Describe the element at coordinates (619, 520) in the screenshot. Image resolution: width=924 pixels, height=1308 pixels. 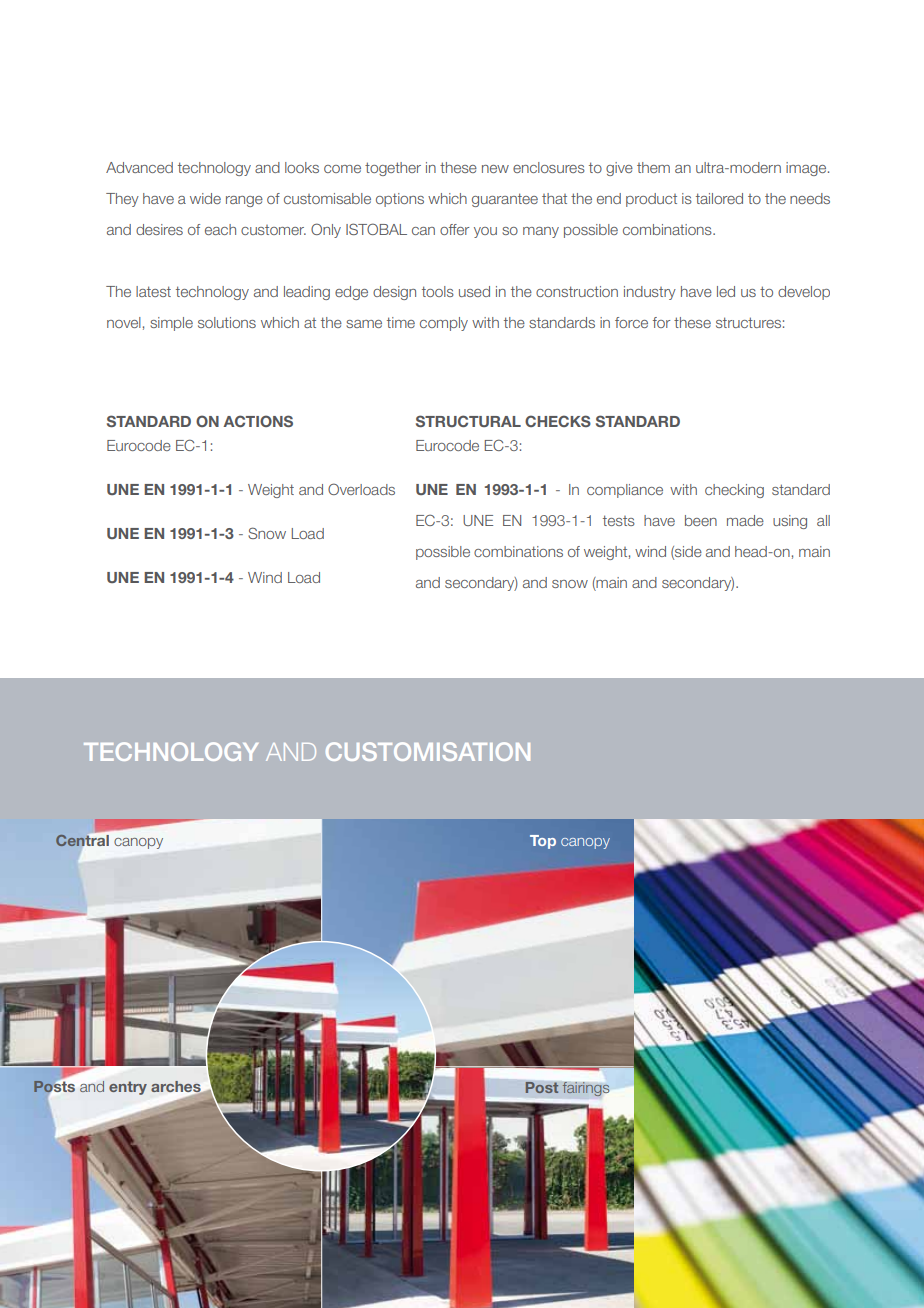
I see `tests` at that location.
